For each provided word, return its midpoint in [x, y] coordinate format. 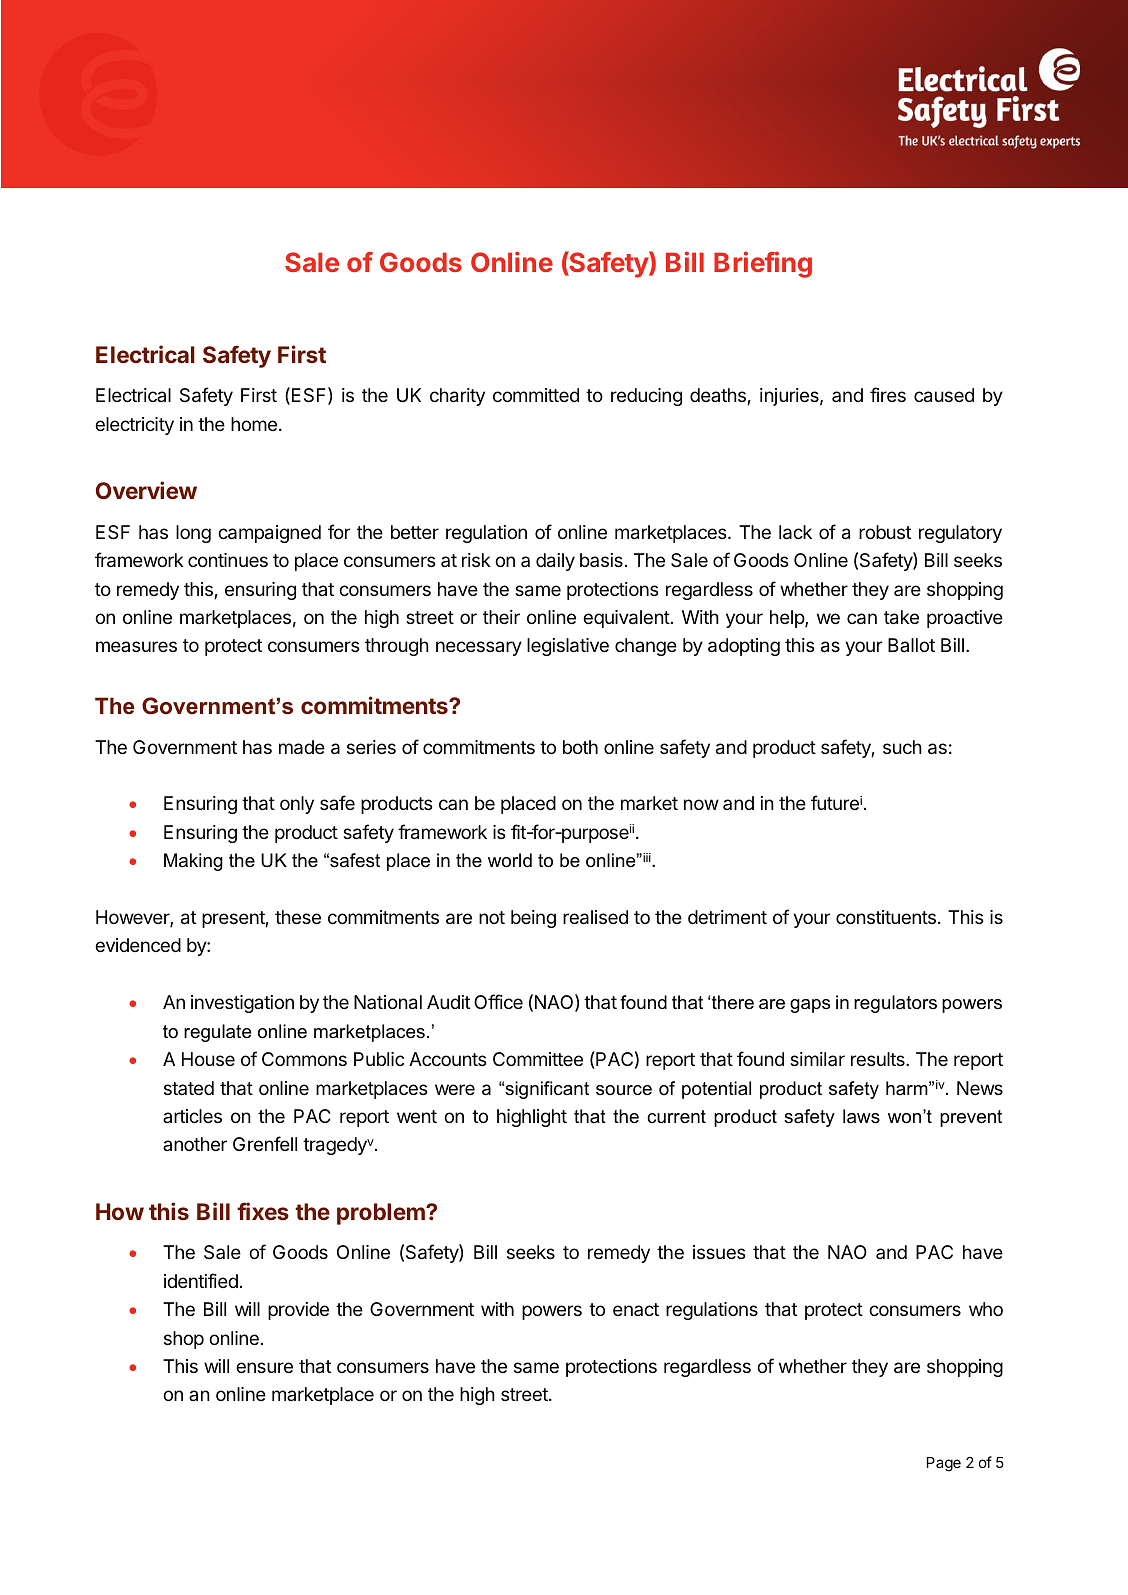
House [208, 1059]
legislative [568, 647]
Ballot [911, 645]
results [879, 1059]
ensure [264, 1367]
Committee [538, 1059]
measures [136, 646]
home [254, 424]
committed [536, 395]
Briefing [763, 264]
